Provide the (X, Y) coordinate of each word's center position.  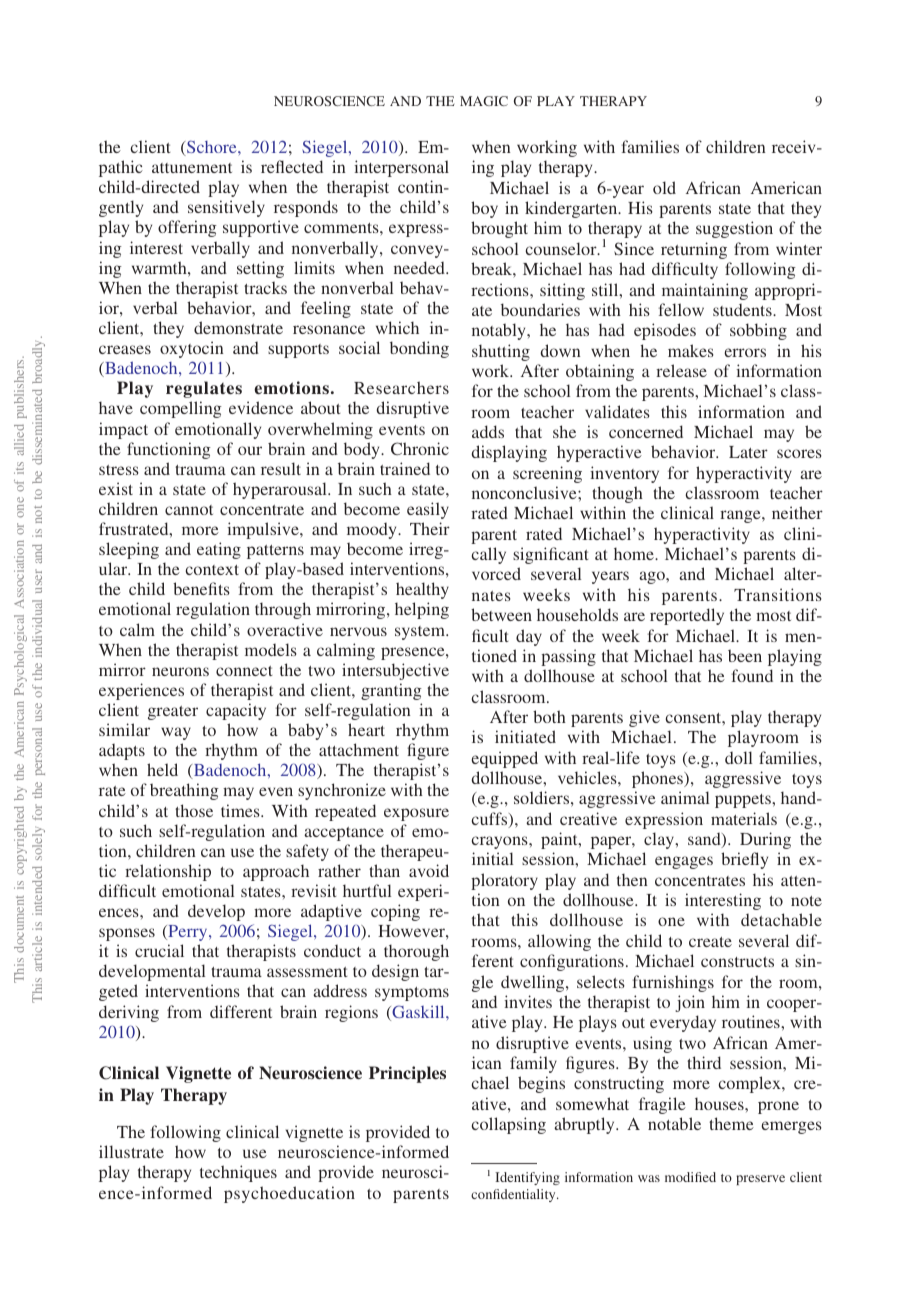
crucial (159, 950)
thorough (416, 952)
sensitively (226, 208)
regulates (204, 389)
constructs (737, 962)
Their (430, 528)
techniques (238, 1173)
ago (653, 577)
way (176, 733)
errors (745, 352)
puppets (744, 801)
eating (219, 550)
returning (694, 250)
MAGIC (484, 101)
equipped (504, 759)
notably (500, 331)
